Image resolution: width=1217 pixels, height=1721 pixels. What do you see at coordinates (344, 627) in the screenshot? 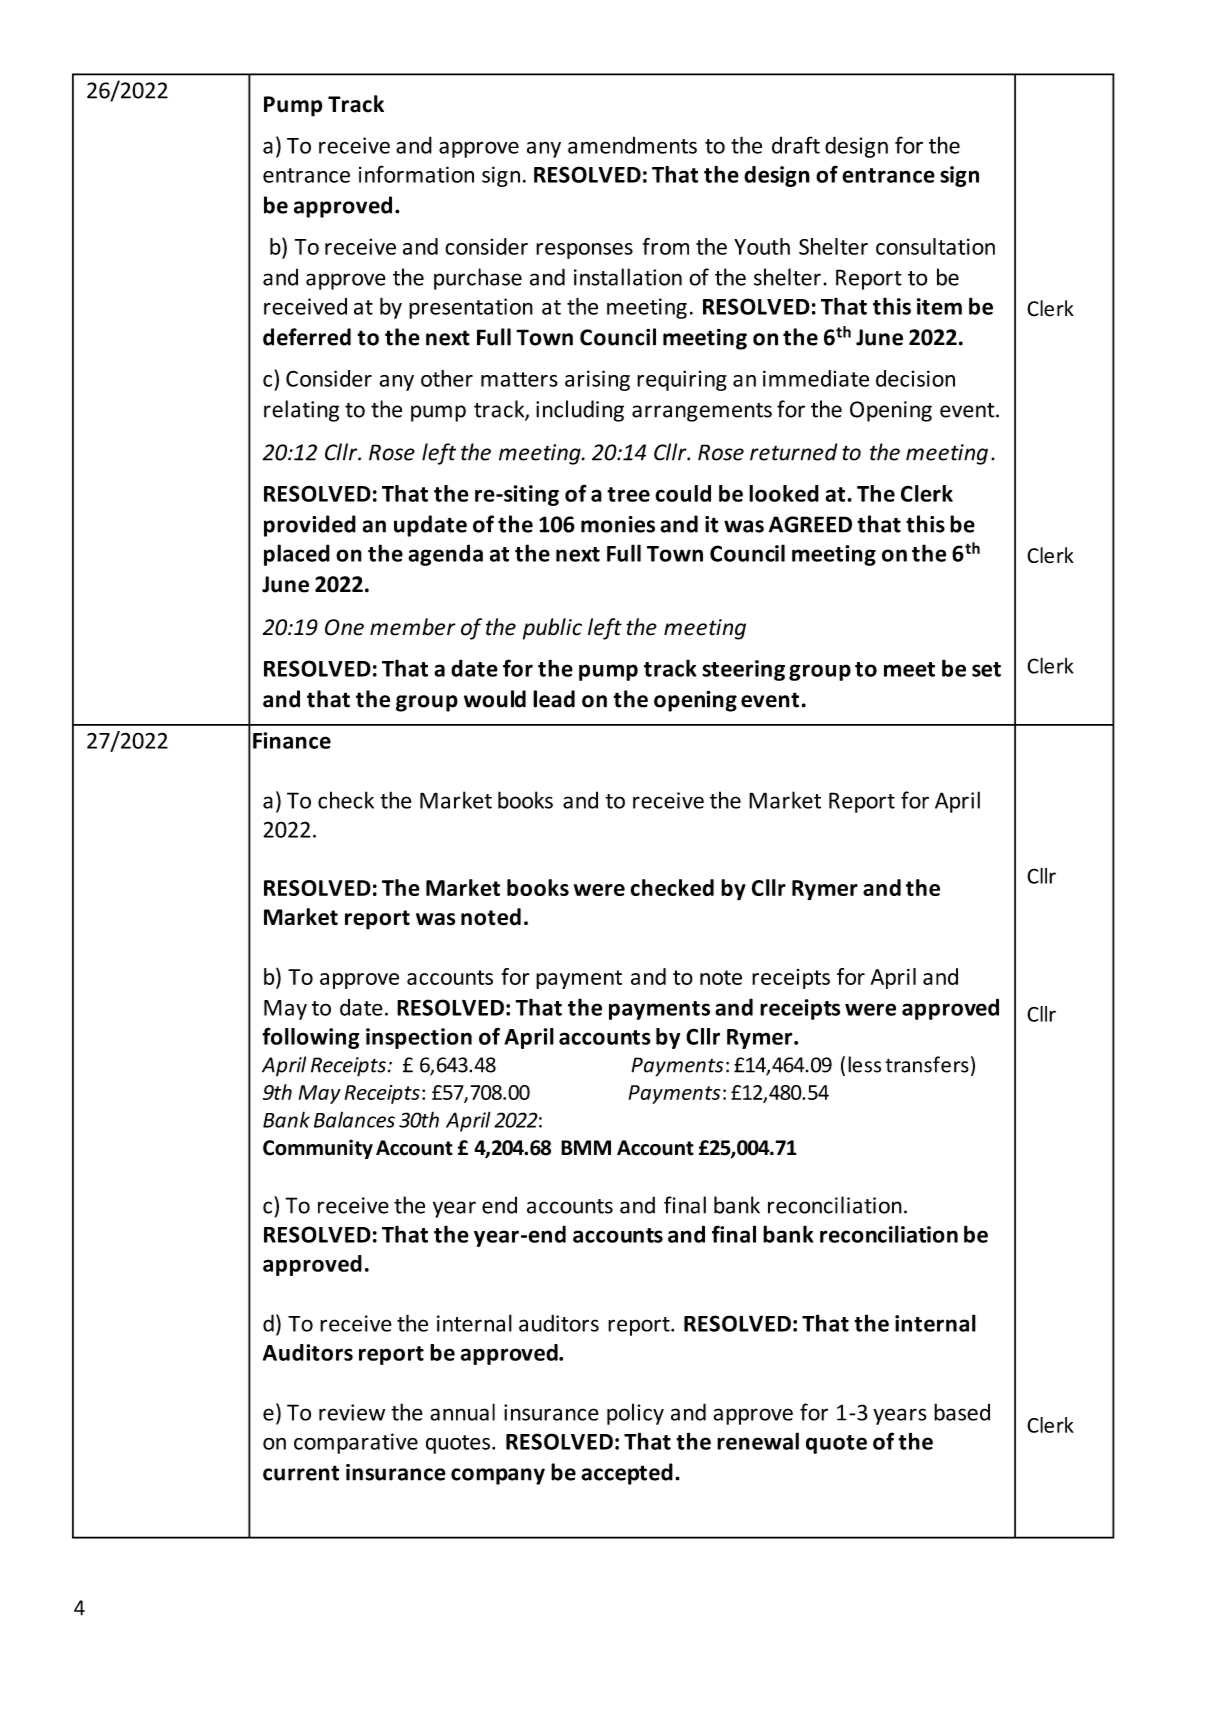
I see `One` at bounding box center [344, 627].
